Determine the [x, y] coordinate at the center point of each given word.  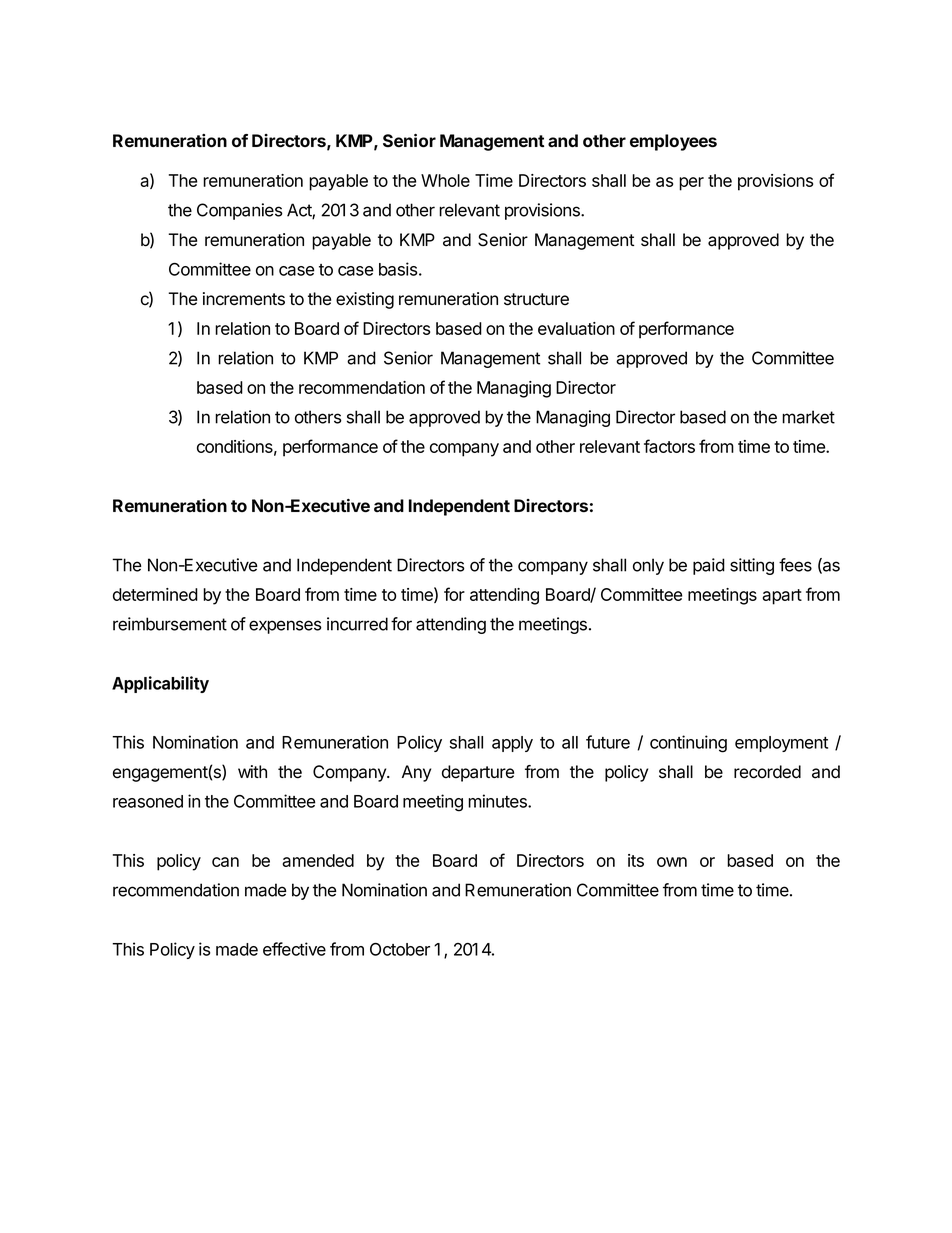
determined [155, 594]
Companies [240, 211]
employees [673, 142]
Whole [445, 180]
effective [294, 949]
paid [709, 566]
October [400, 949]
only [648, 566]
